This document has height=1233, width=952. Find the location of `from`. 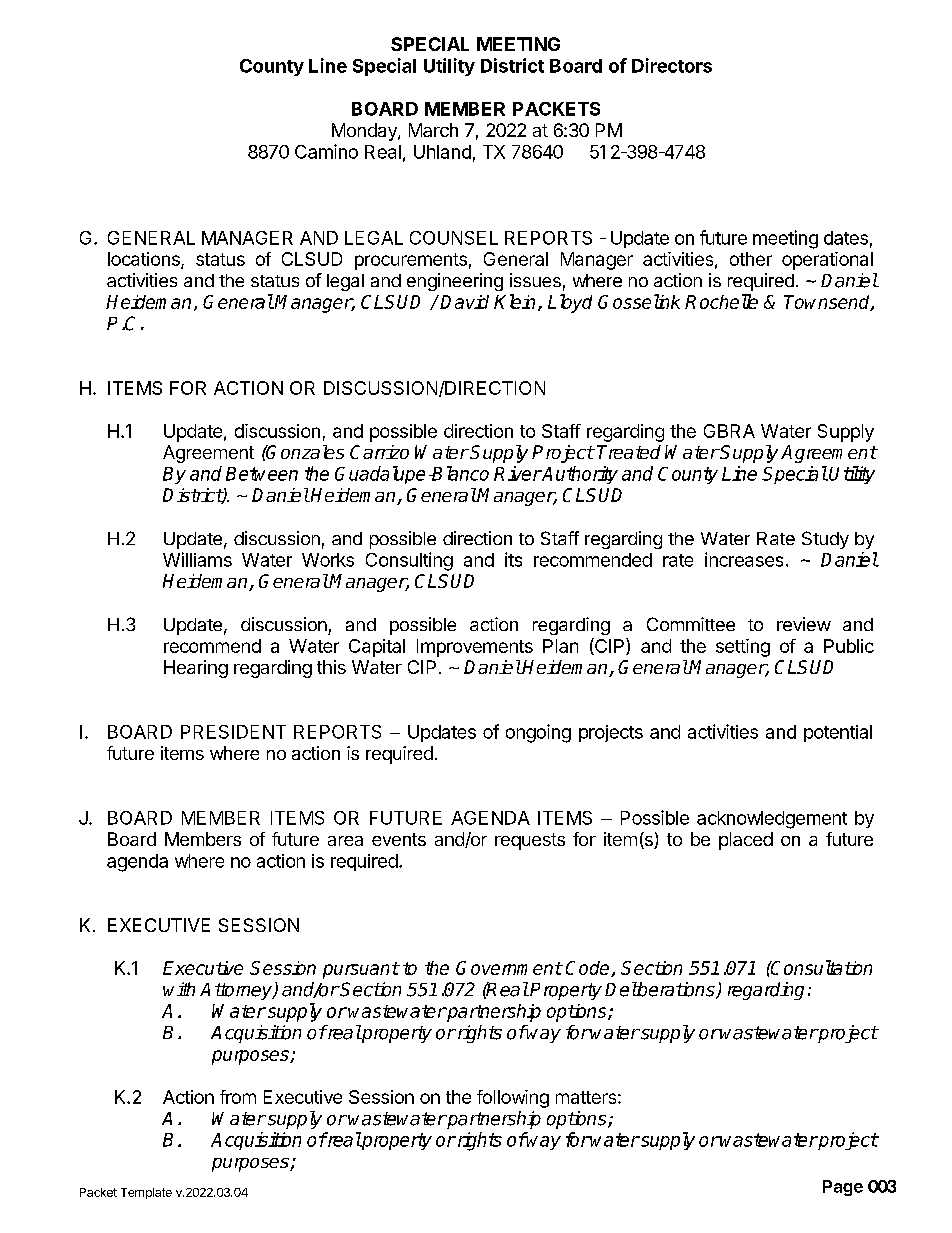

from is located at coordinates (238, 1097).
